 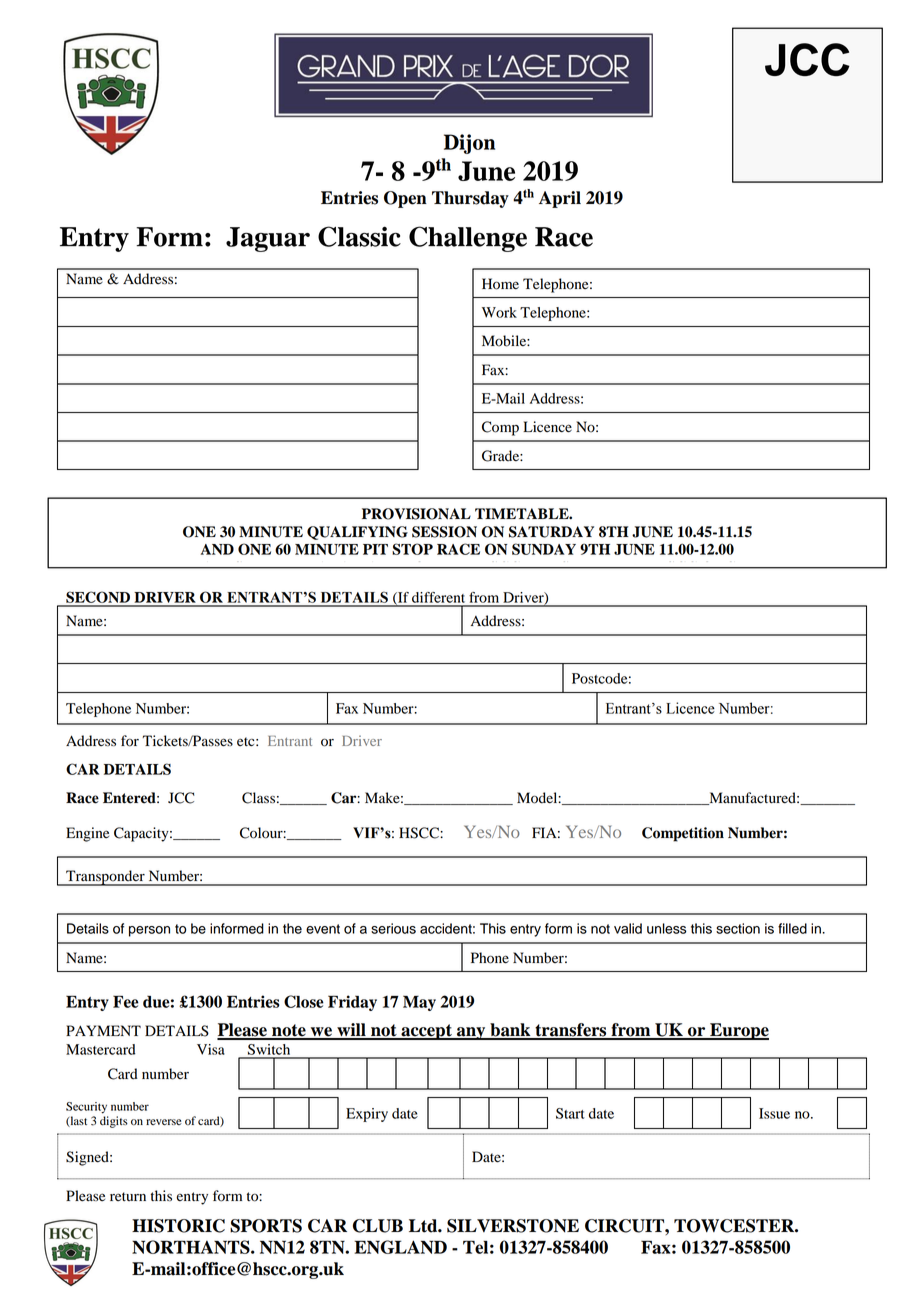 What do you see at coordinates (363, 568) in the document?
I see `AVAILABLE` at bounding box center [363, 568].
